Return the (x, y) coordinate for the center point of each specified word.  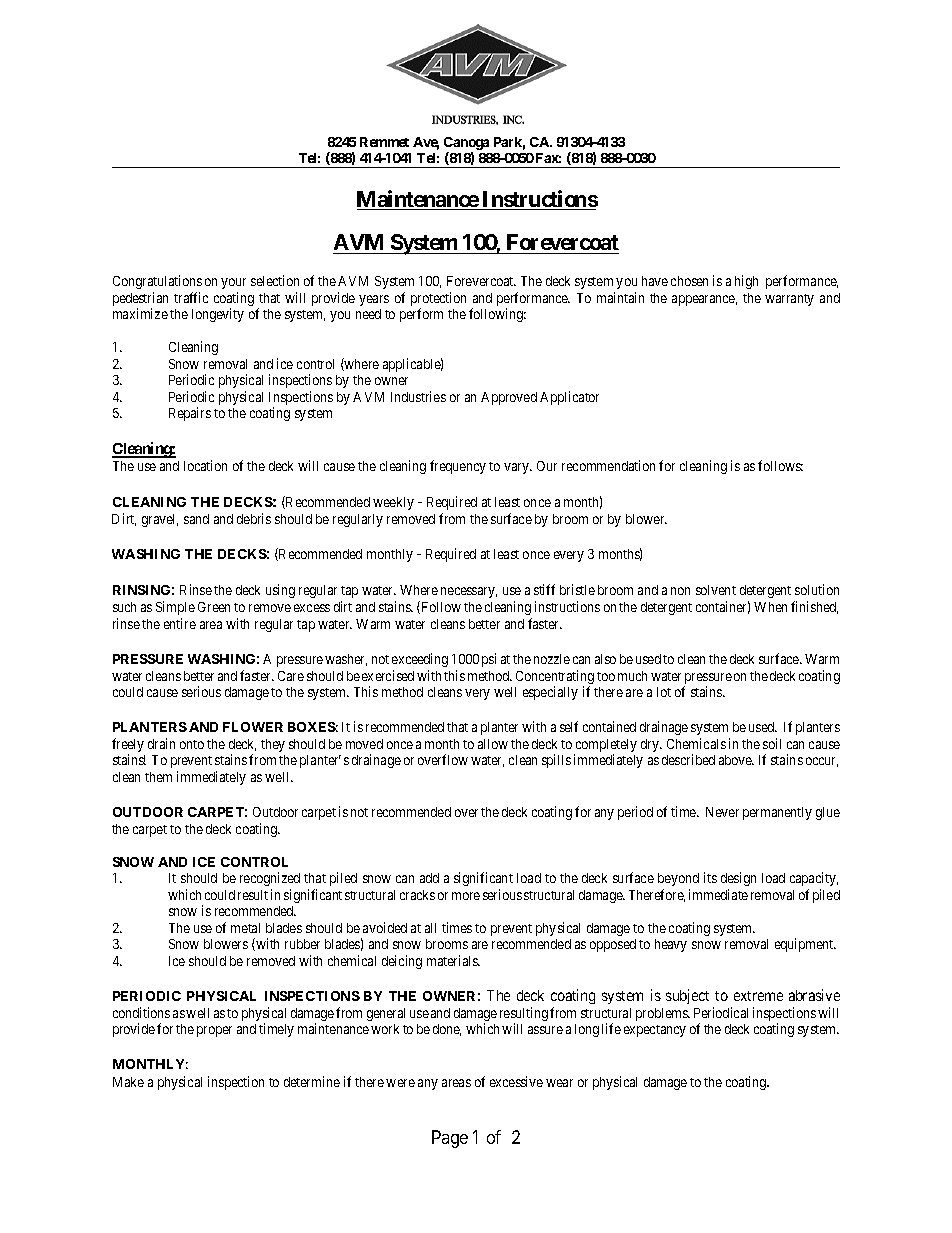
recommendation (608, 465)
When (770, 607)
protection (438, 300)
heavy (671, 945)
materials (453, 960)
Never (722, 812)
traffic (191, 297)
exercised (388, 675)
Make (128, 1082)
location (205, 465)
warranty (789, 300)
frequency (458, 467)
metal (245, 928)
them (158, 777)
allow (493, 744)
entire (180, 623)
